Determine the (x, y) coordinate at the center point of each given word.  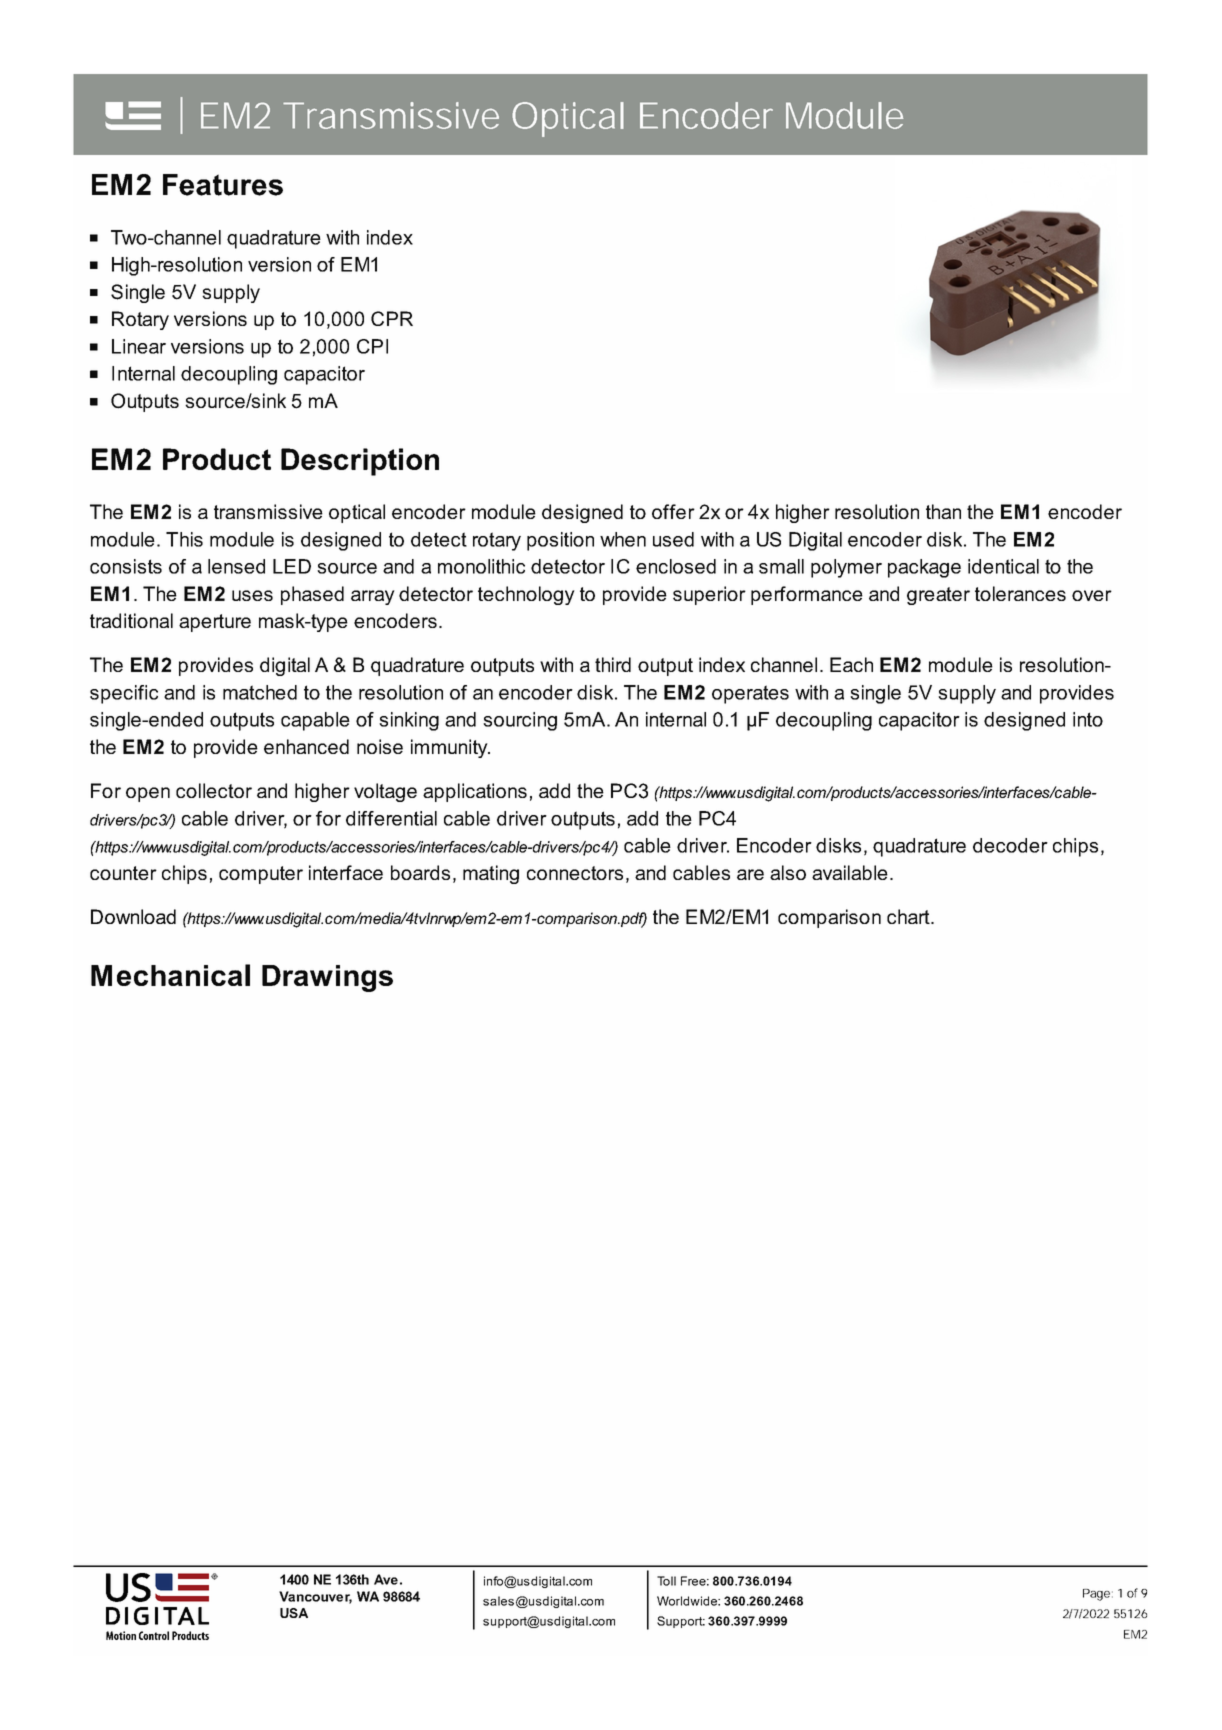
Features (223, 185)
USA (294, 1613)
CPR (392, 318)
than (943, 511)
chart (909, 916)
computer (261, 875)
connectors (575, 873)
